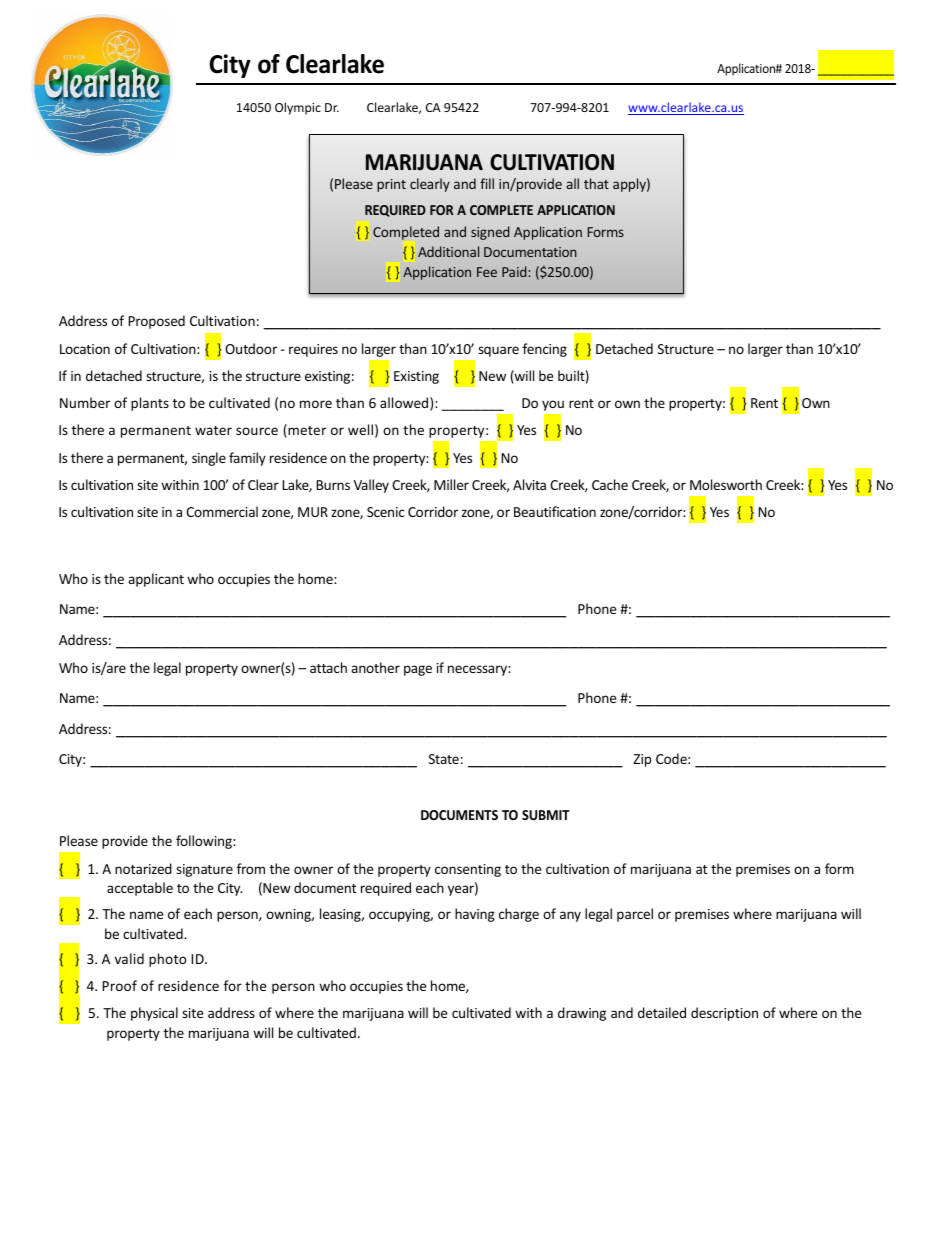 This screenshot has height=1233, width=952. What do you see at coordinates (391, 185) in the screenshot?
I see `print` at bounding box center [391, 185].
